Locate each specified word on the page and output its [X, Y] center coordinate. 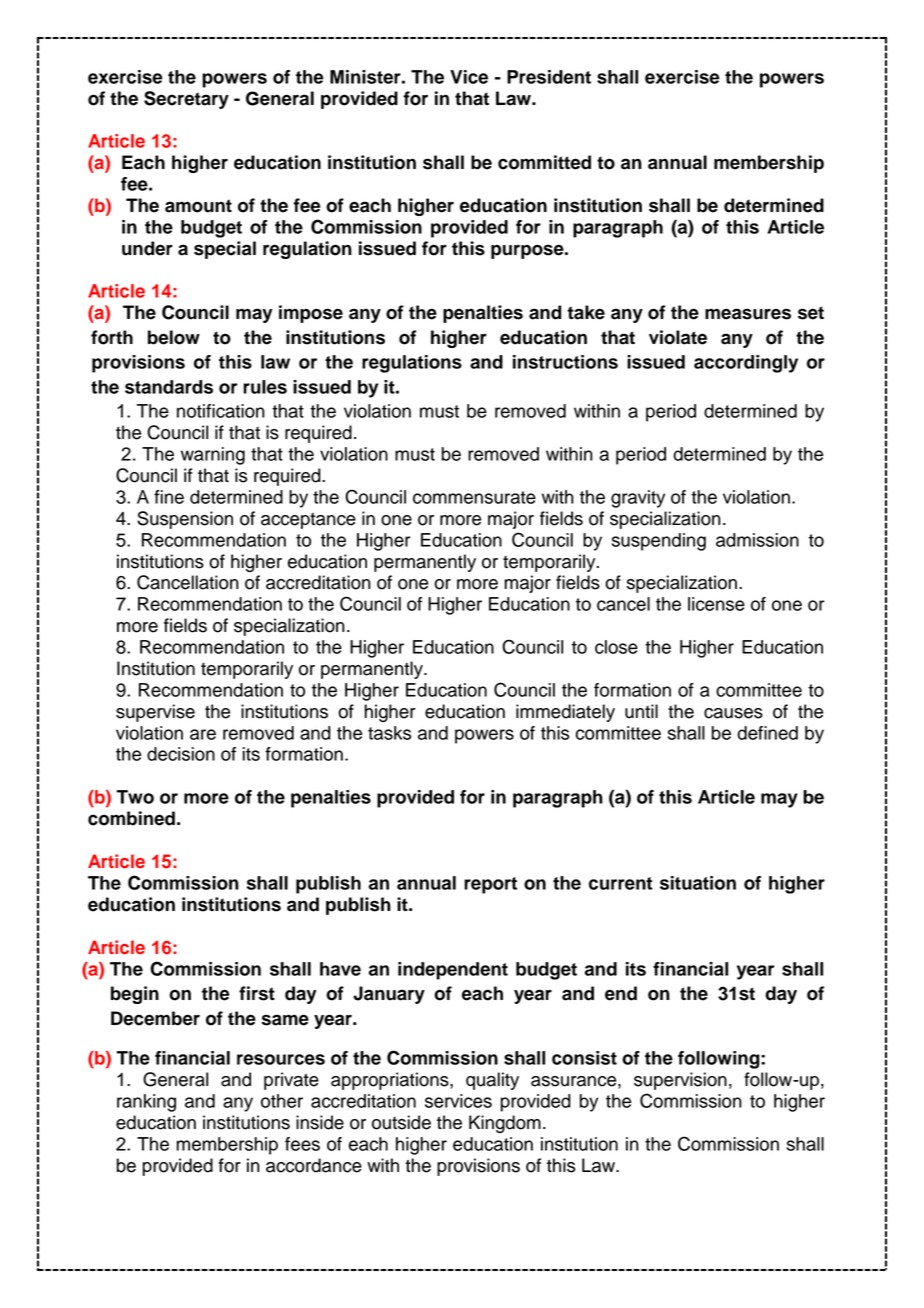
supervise [155, 713]
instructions [565, 362]
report [490, 885]
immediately [565, 713]
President [549, 77]
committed [544, 162]
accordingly [746, 364]
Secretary [186, 100]
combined [131, 818]
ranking [146, 1103]
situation [698, 883]
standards [169, 387]
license [716, 604]
